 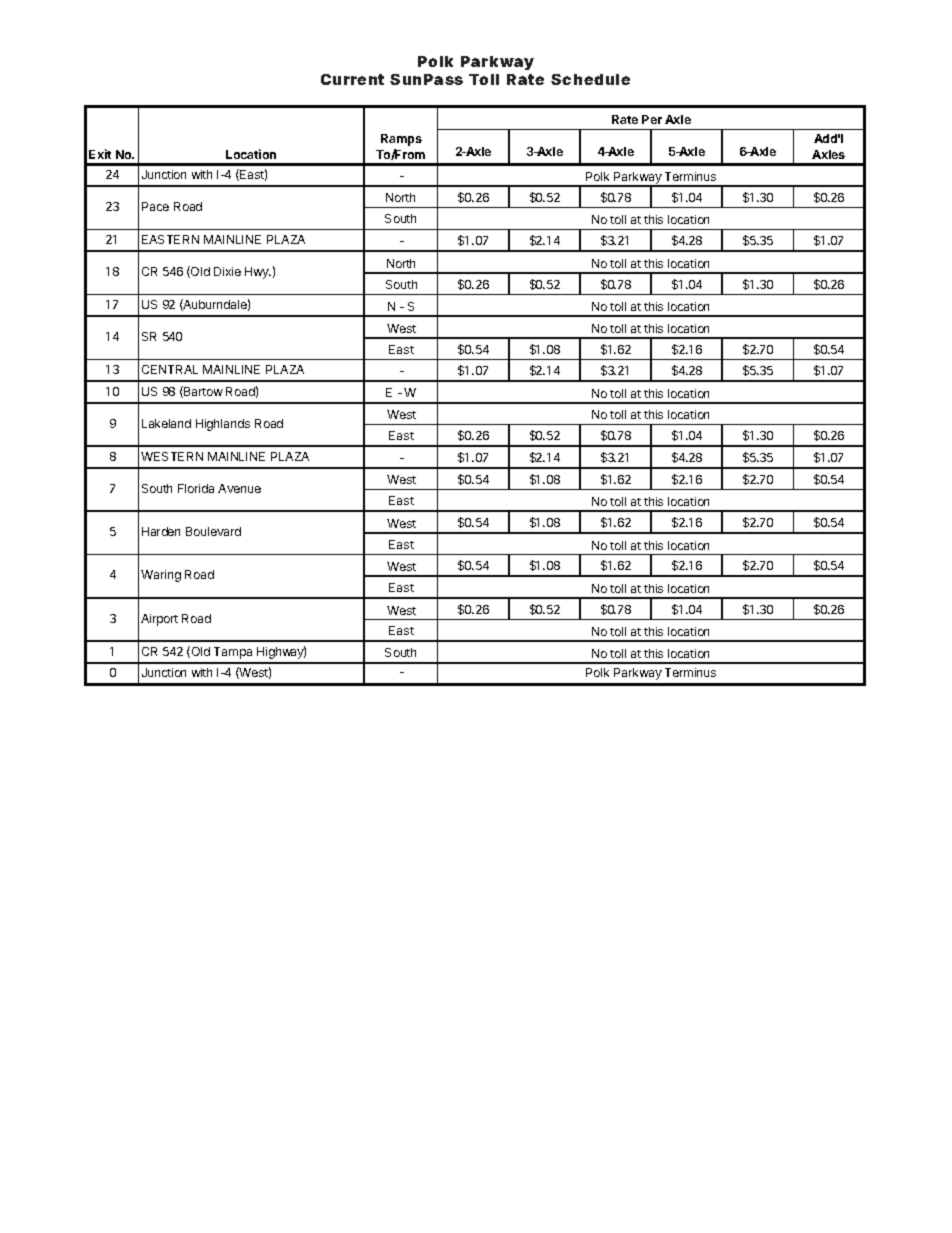 I want to click on Airport, so click(x=159, y=620).
